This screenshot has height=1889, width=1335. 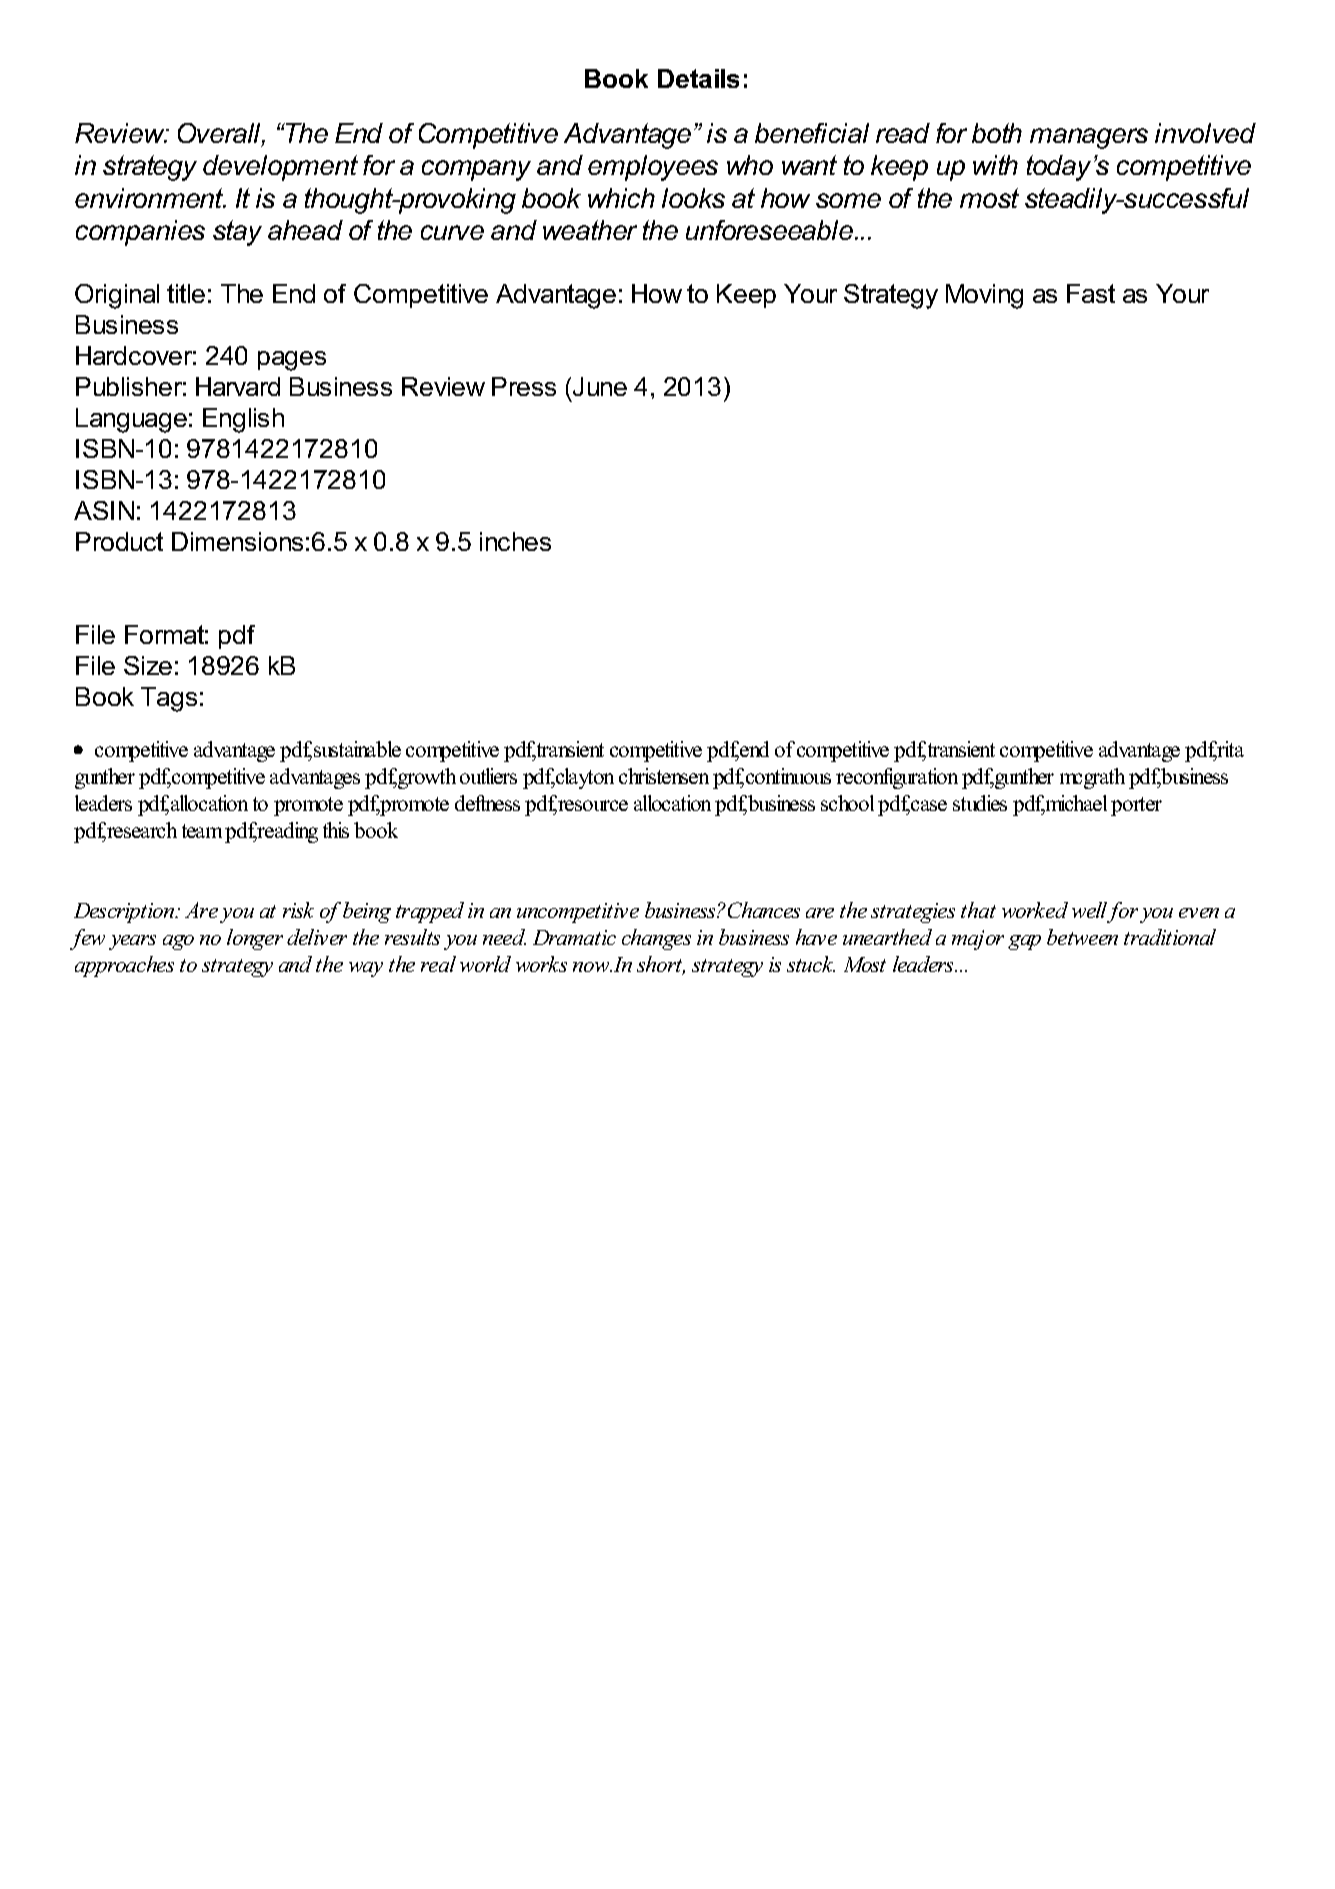 I want to click on short, so click(x=661, y=965).
